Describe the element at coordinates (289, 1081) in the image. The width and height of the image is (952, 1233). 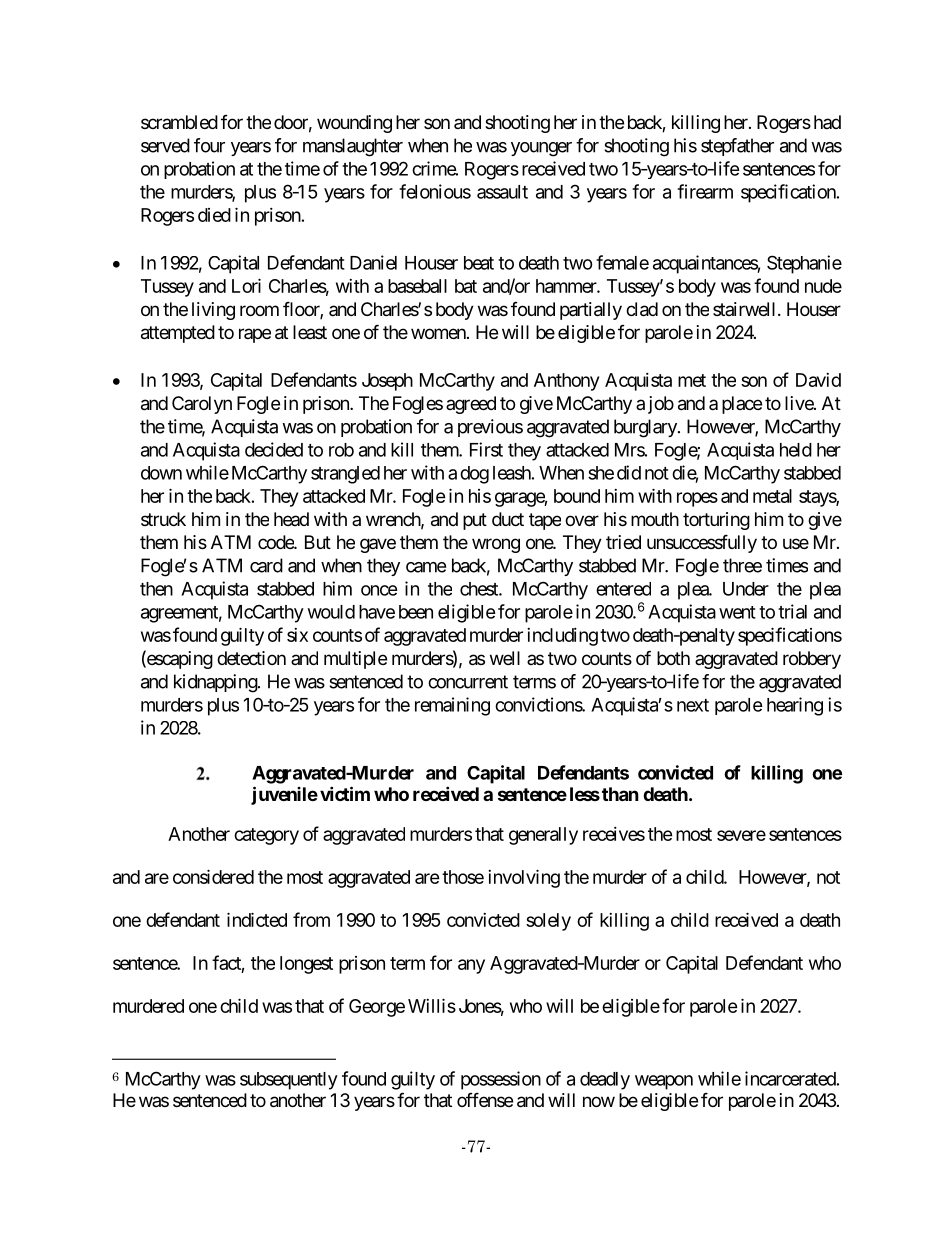
I see `subsequently` at that location.
